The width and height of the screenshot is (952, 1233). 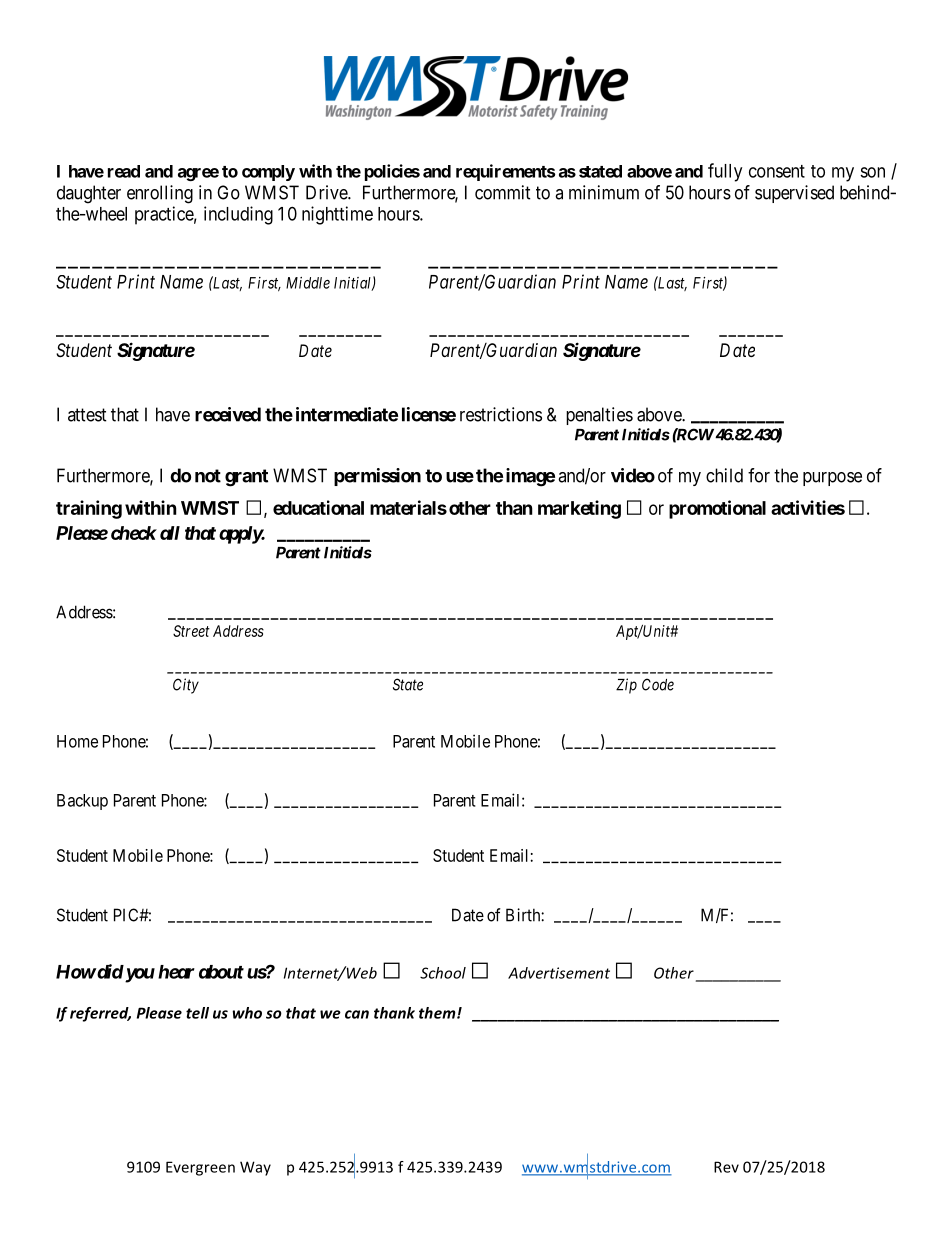 What do you see at coordinates (77, 741) in the screenshot?
I see `Home` at bounding box center [77, 741].
